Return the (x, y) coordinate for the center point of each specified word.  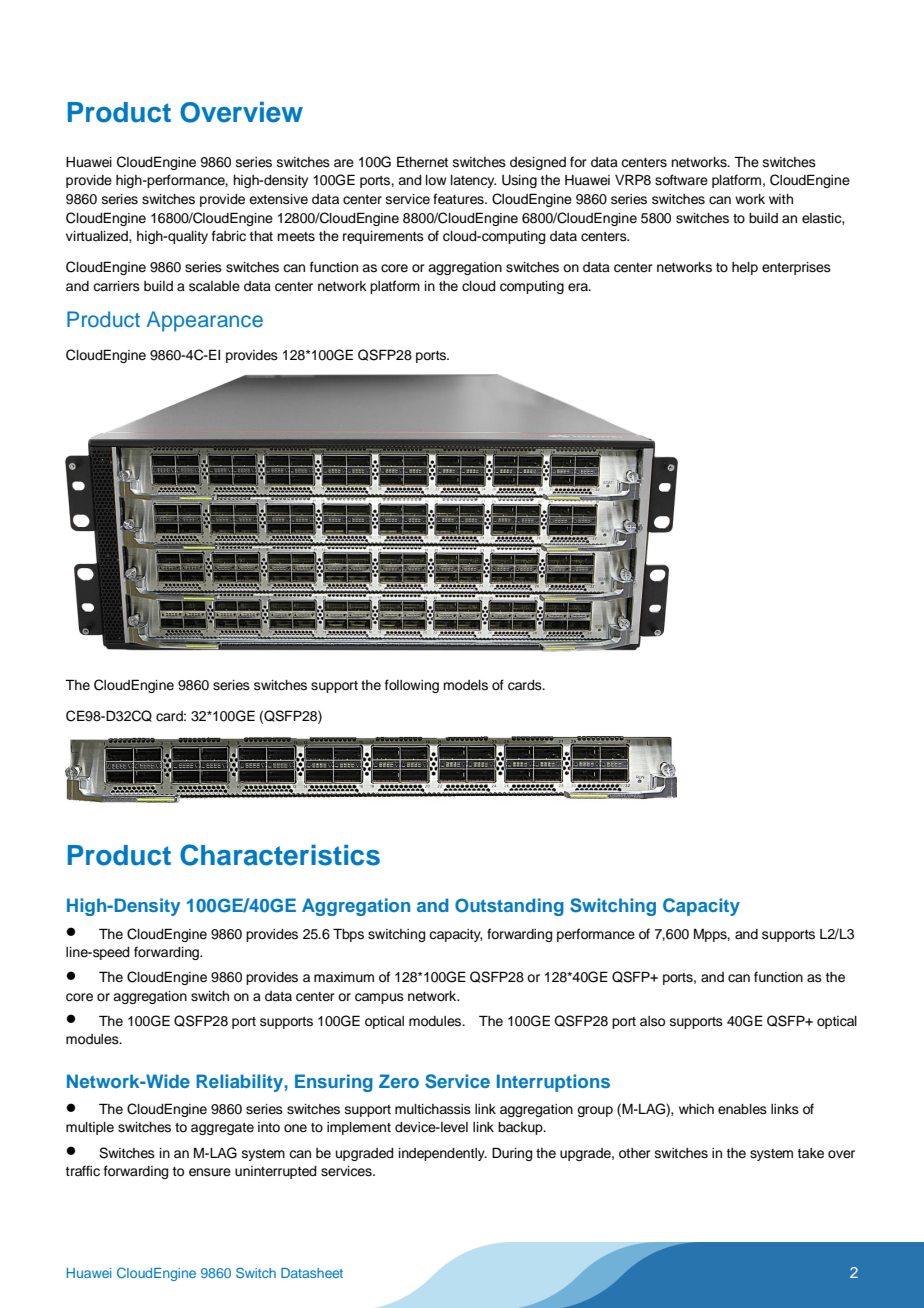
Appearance (205, 321)
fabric (229, 236)
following (412, 686)
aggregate (222, 1129)
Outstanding (509, 907)
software (681, 180)
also (652, 1021)
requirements (383, 237)
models (465, 685)
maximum (344, 977)
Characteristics (280, 855)
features (459, 199)
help (745, 268)
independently (443, 1154)
